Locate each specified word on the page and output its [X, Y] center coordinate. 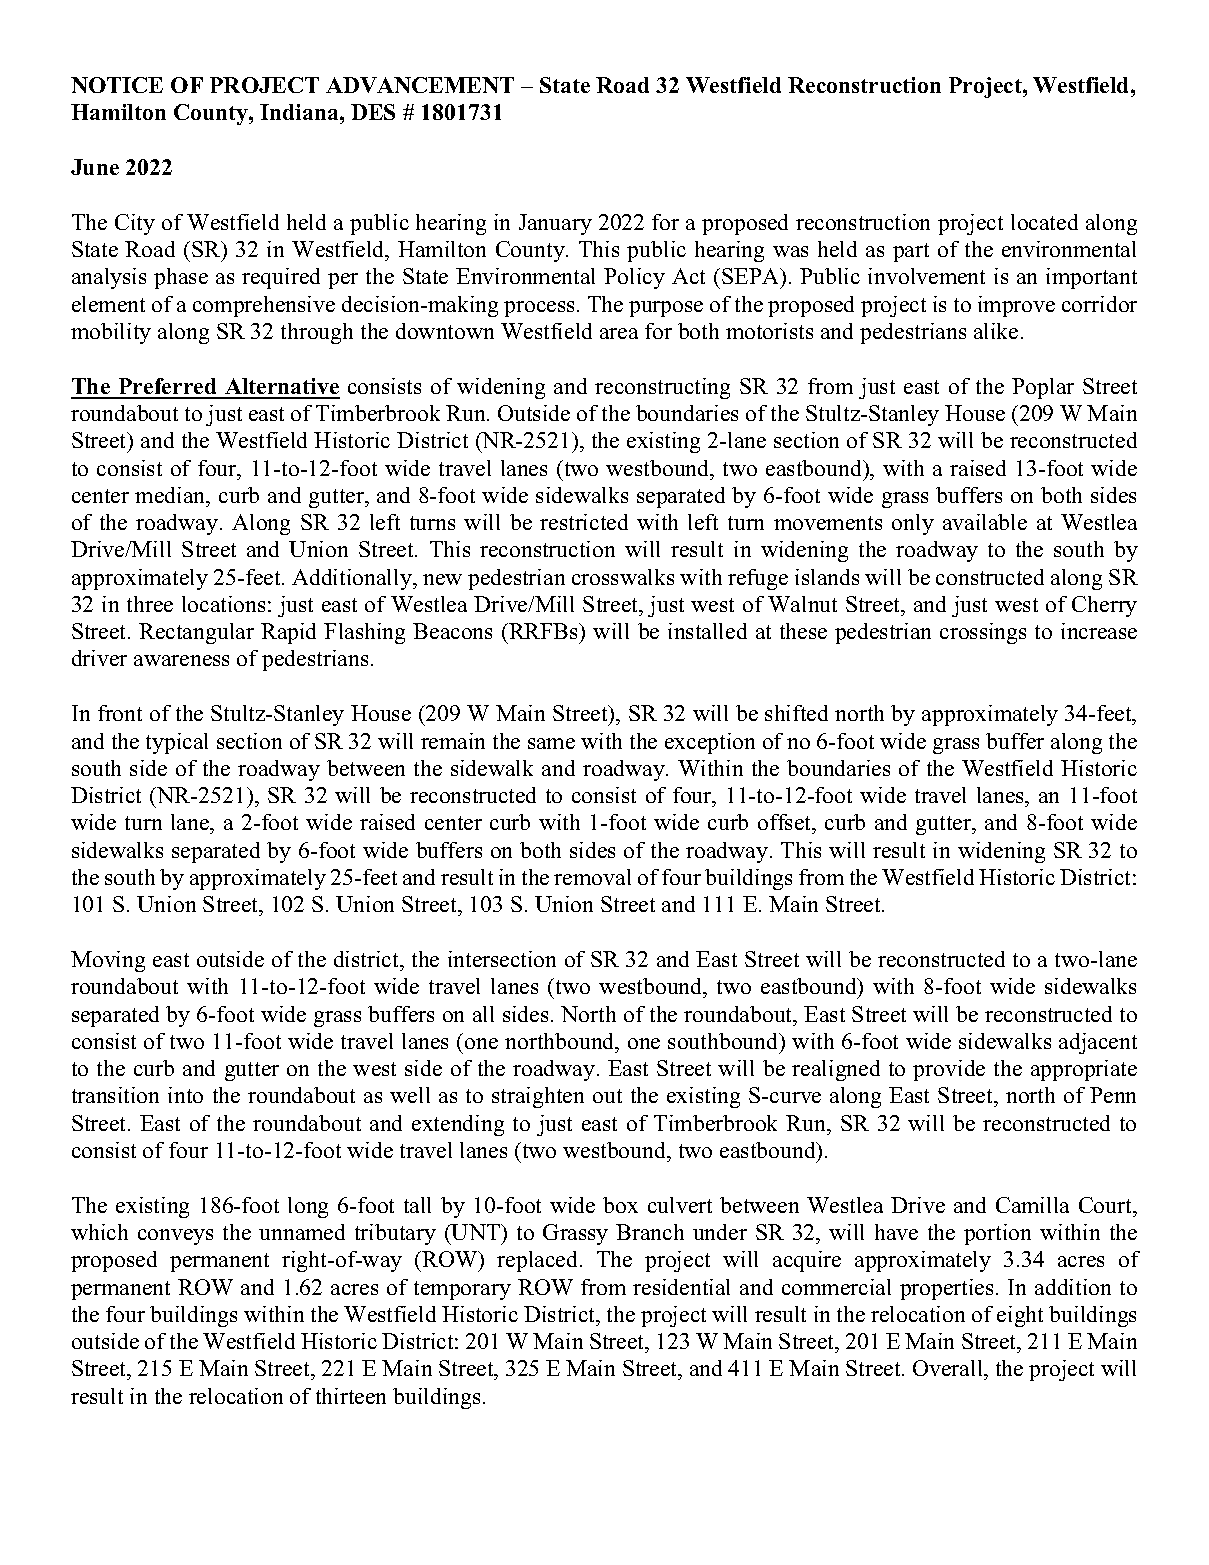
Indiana [300, 112]
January [555, 224]
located [1044, 222]
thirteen [351, 1396]
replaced [539, 1261]
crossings [983, 633]
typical [177, 743]
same [551, 743]
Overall [949, 1370]
